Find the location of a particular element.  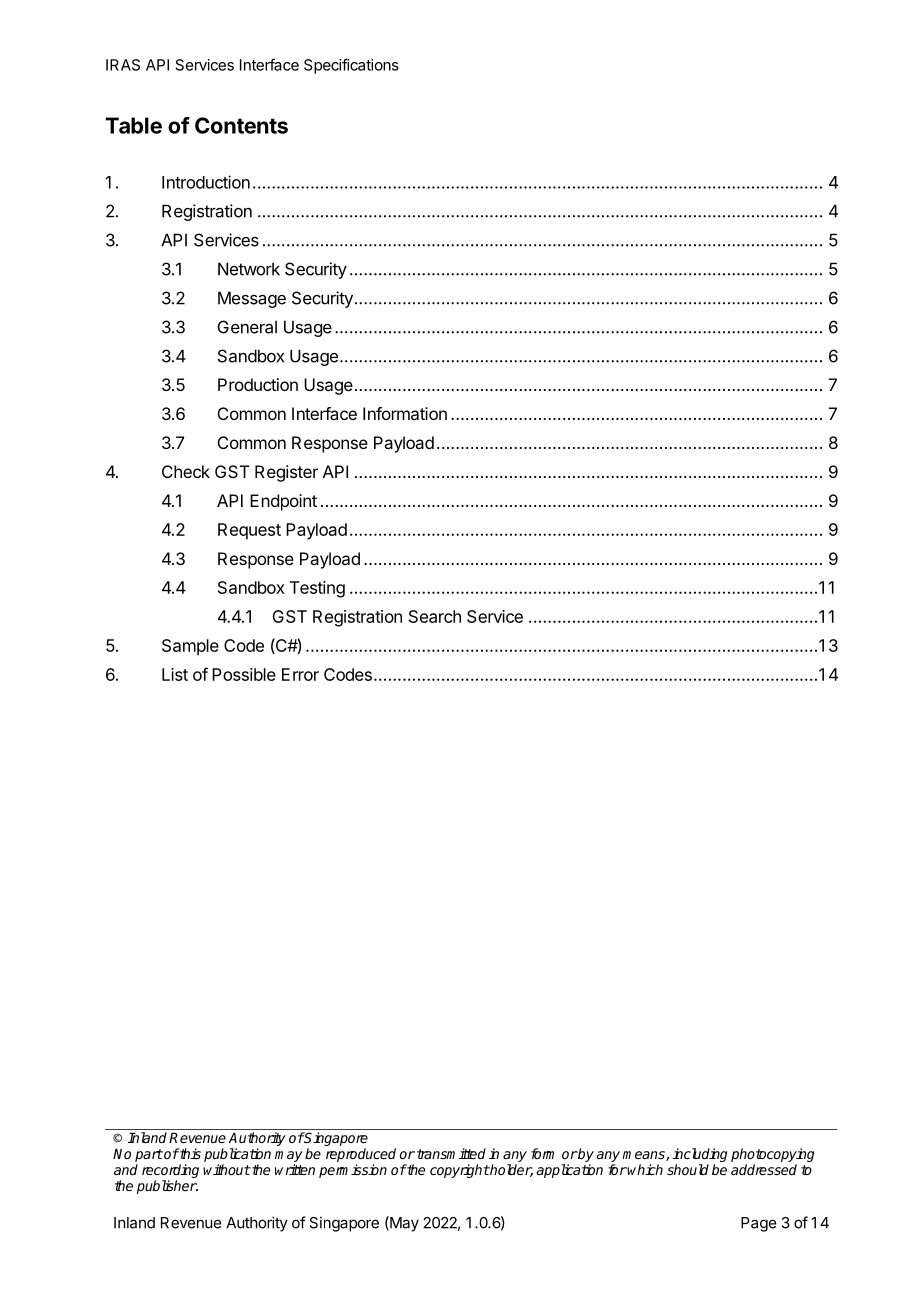

should is located at coordinates (688, 1169).
